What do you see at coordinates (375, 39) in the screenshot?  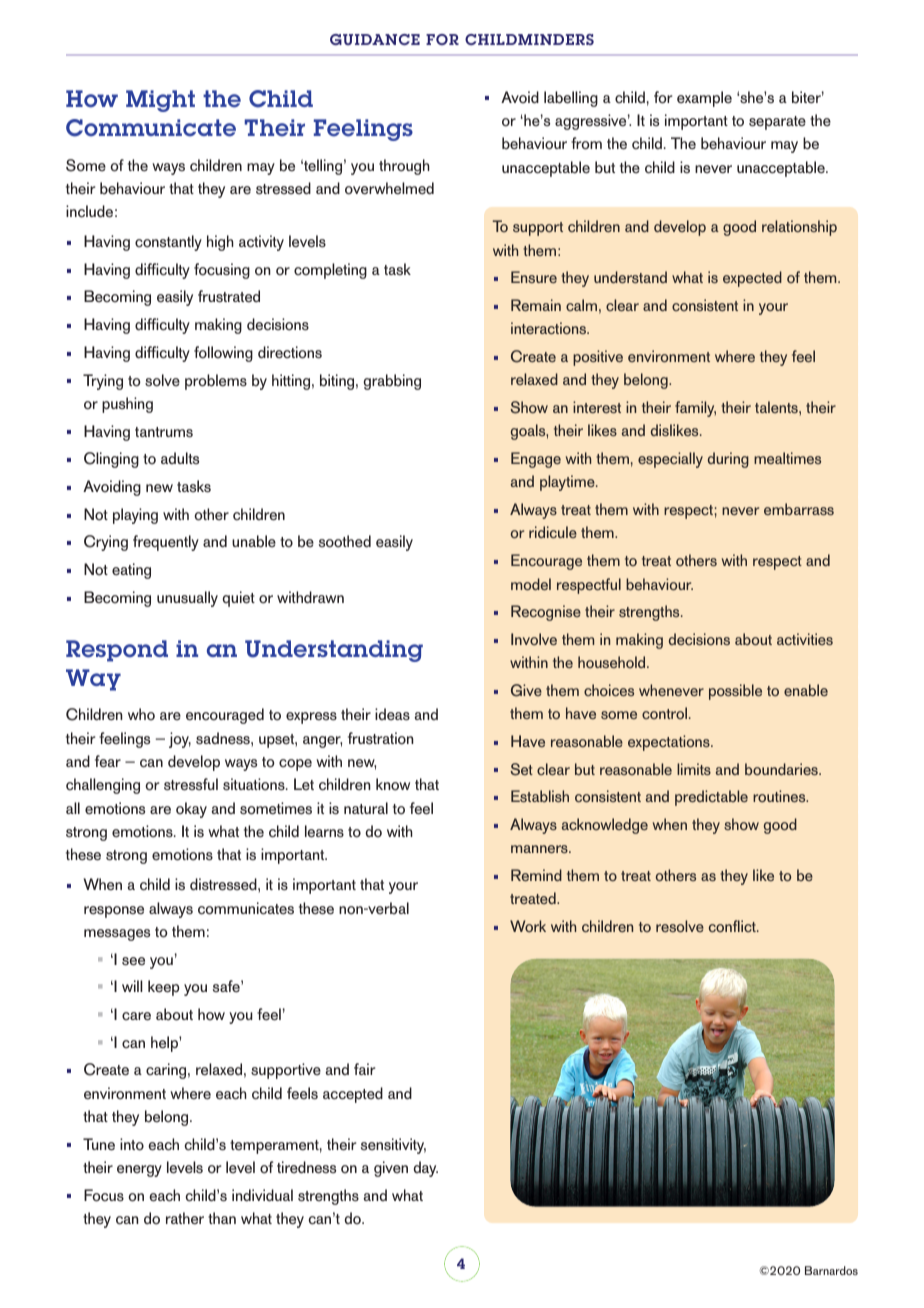 I see `GUIDANCE` at bounding box center [375, 39].
